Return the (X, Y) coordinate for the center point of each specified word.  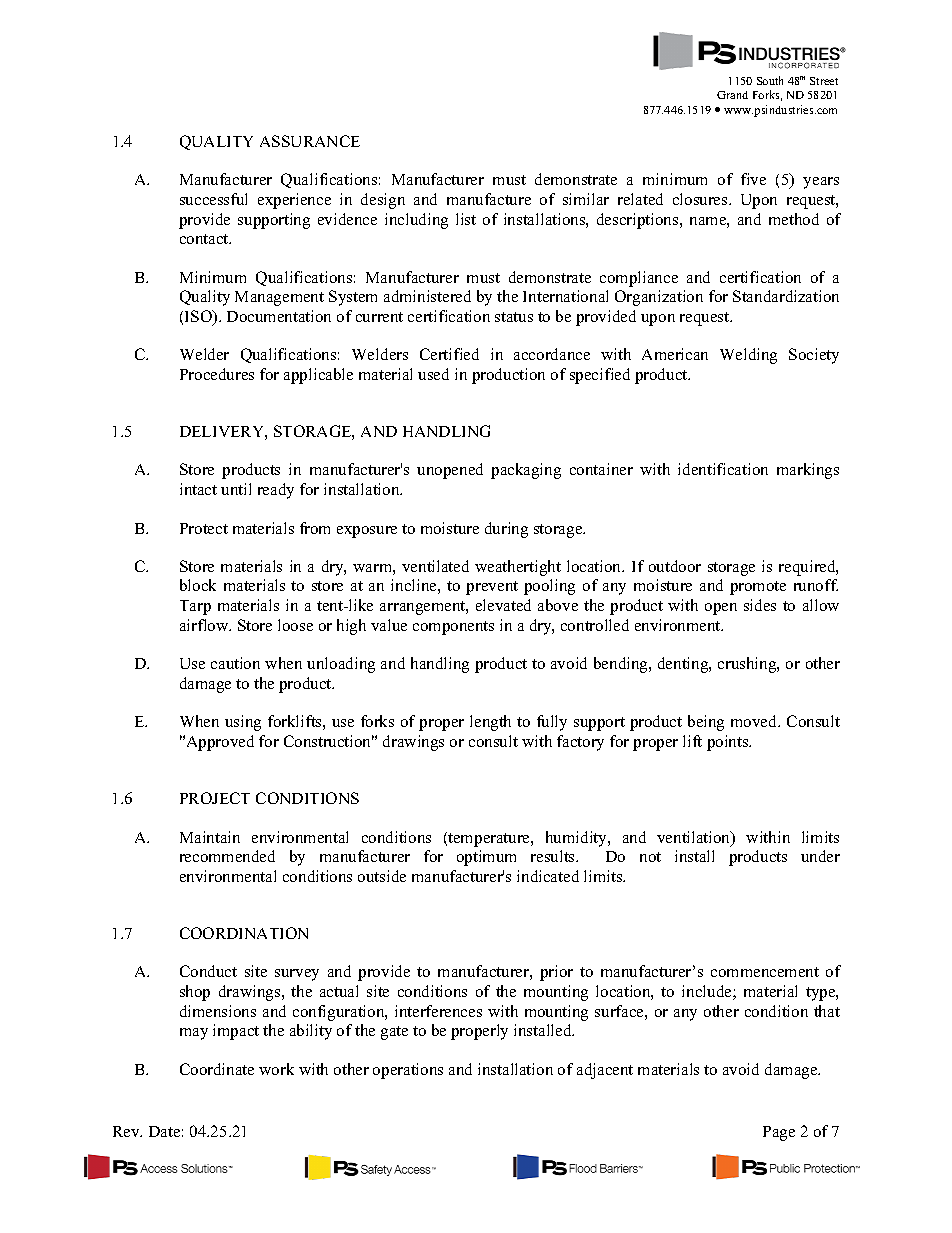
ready (276, 491)
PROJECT (215, 798)
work (276, 1069)
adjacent (605, 1071)
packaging (526, 471)
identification (723, 469)
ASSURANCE (310, 141)
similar (586, 199)
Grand (732, 95)
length (490, 723)
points (729, 743)
